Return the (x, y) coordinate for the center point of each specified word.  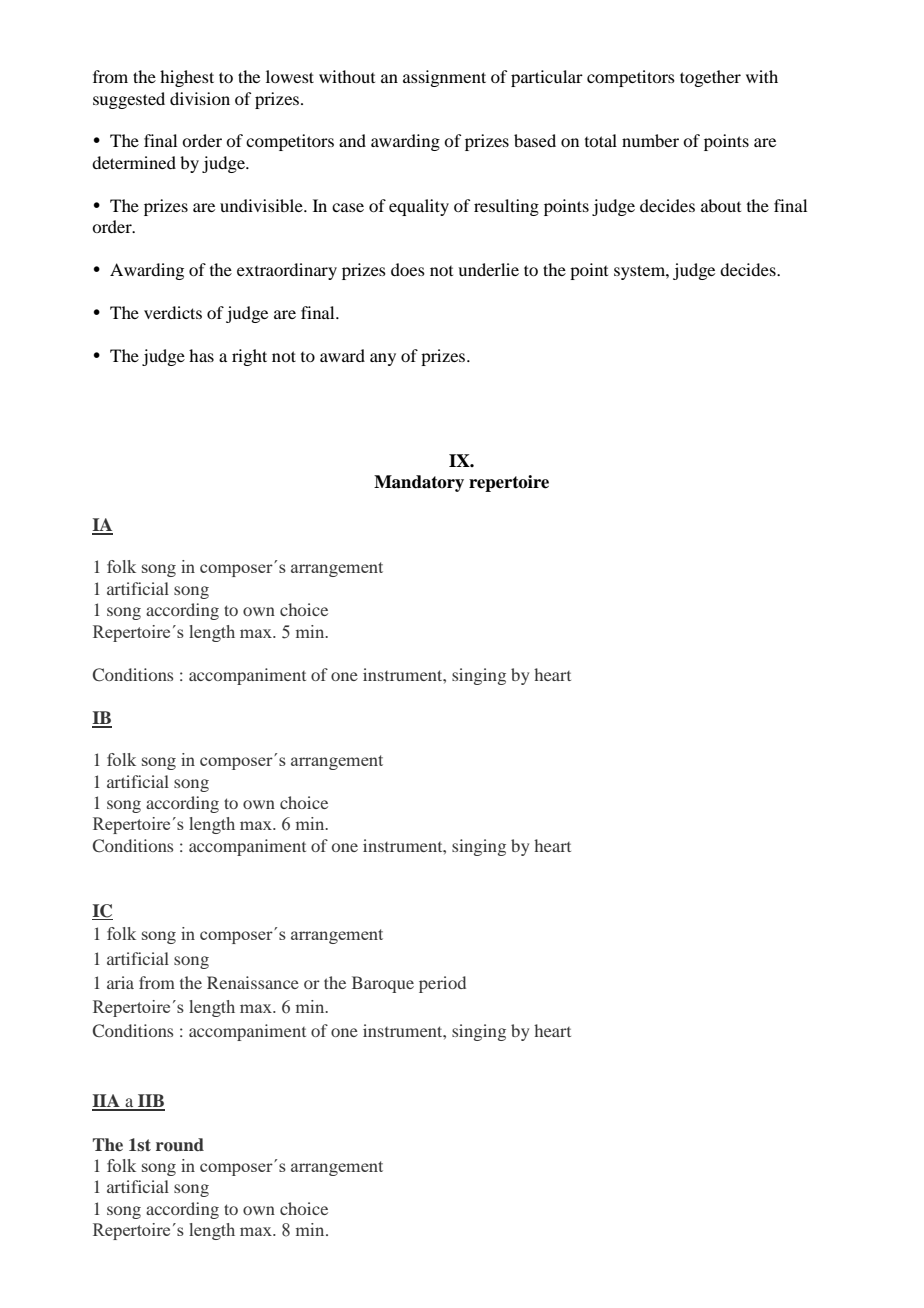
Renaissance (253, 982)
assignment (444, 78)
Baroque (383, 984)
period (442, 984)
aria (120, 982)
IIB (150, 1102)
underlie (488, 269)
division (200, 98)
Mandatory (419, 483)
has (201, 355)
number (650, 140)
